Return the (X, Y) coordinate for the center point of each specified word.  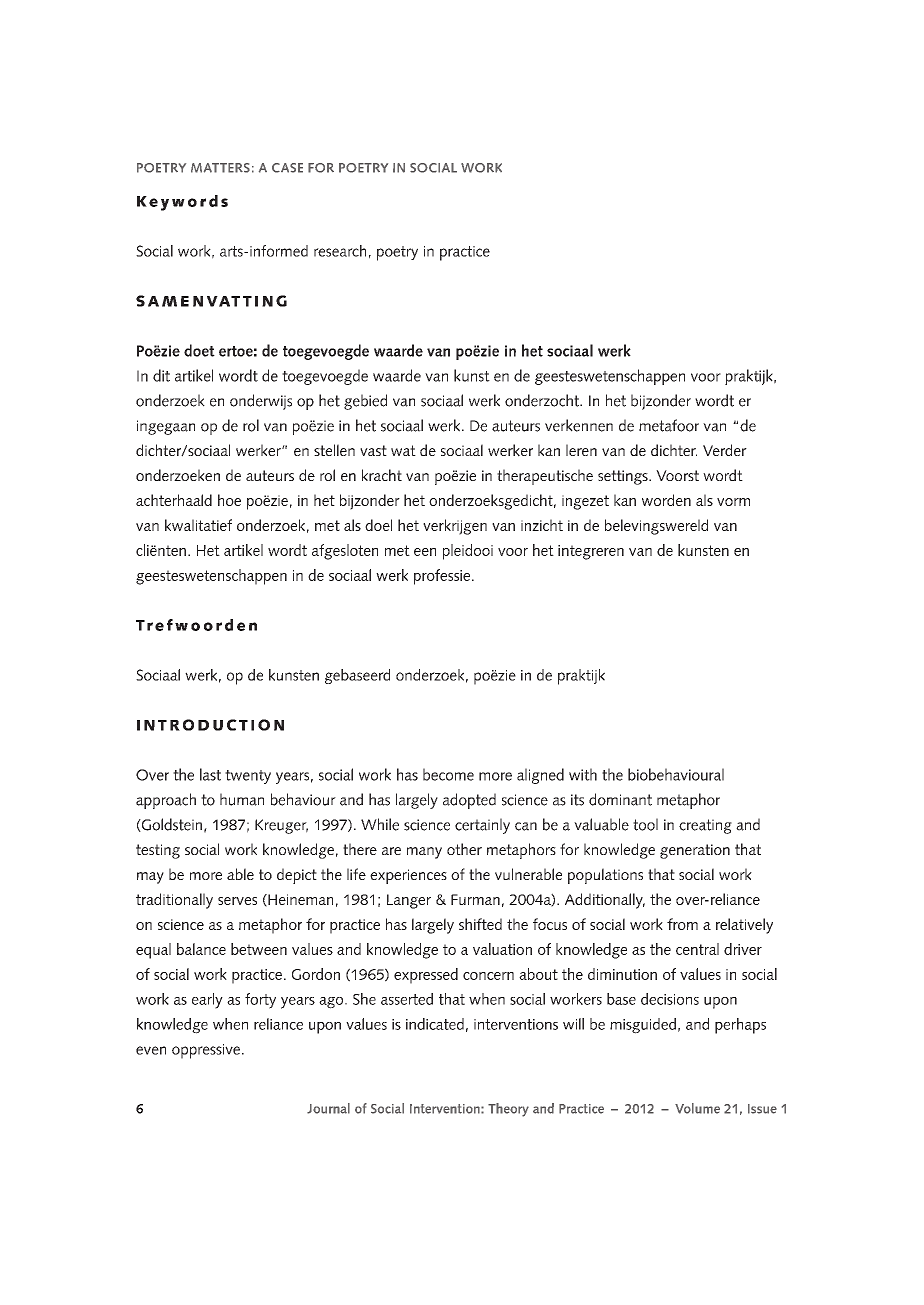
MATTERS (220, 168)
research (340, 251)
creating (705, 826)
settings (624, 477)
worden (666, 500)
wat (403, 450)
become (448, 774)
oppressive (206, 1051)
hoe (229, 500)
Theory (508, 1110)
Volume (697, 1108)
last (210, 774)
